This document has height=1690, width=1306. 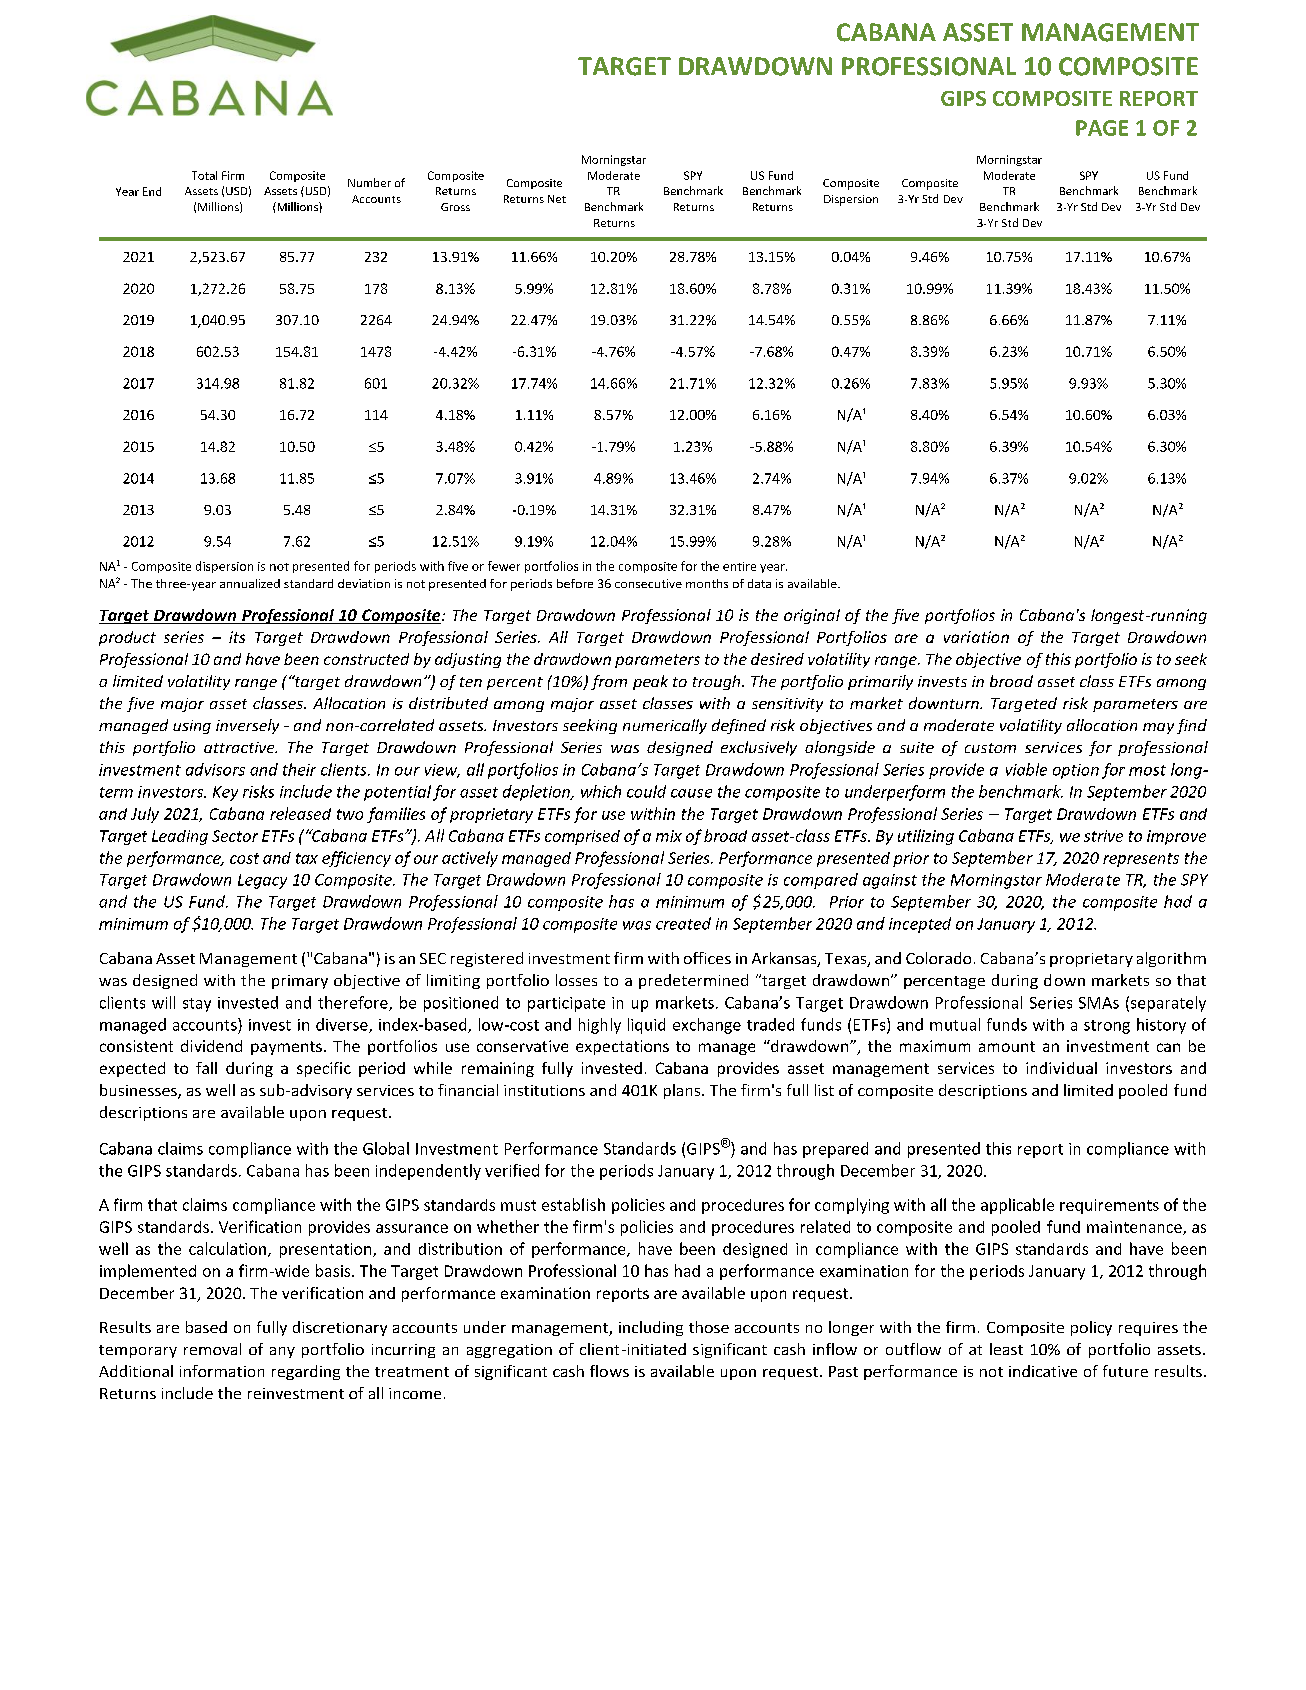 I want to click on variation, so click(x=976, y=637).
